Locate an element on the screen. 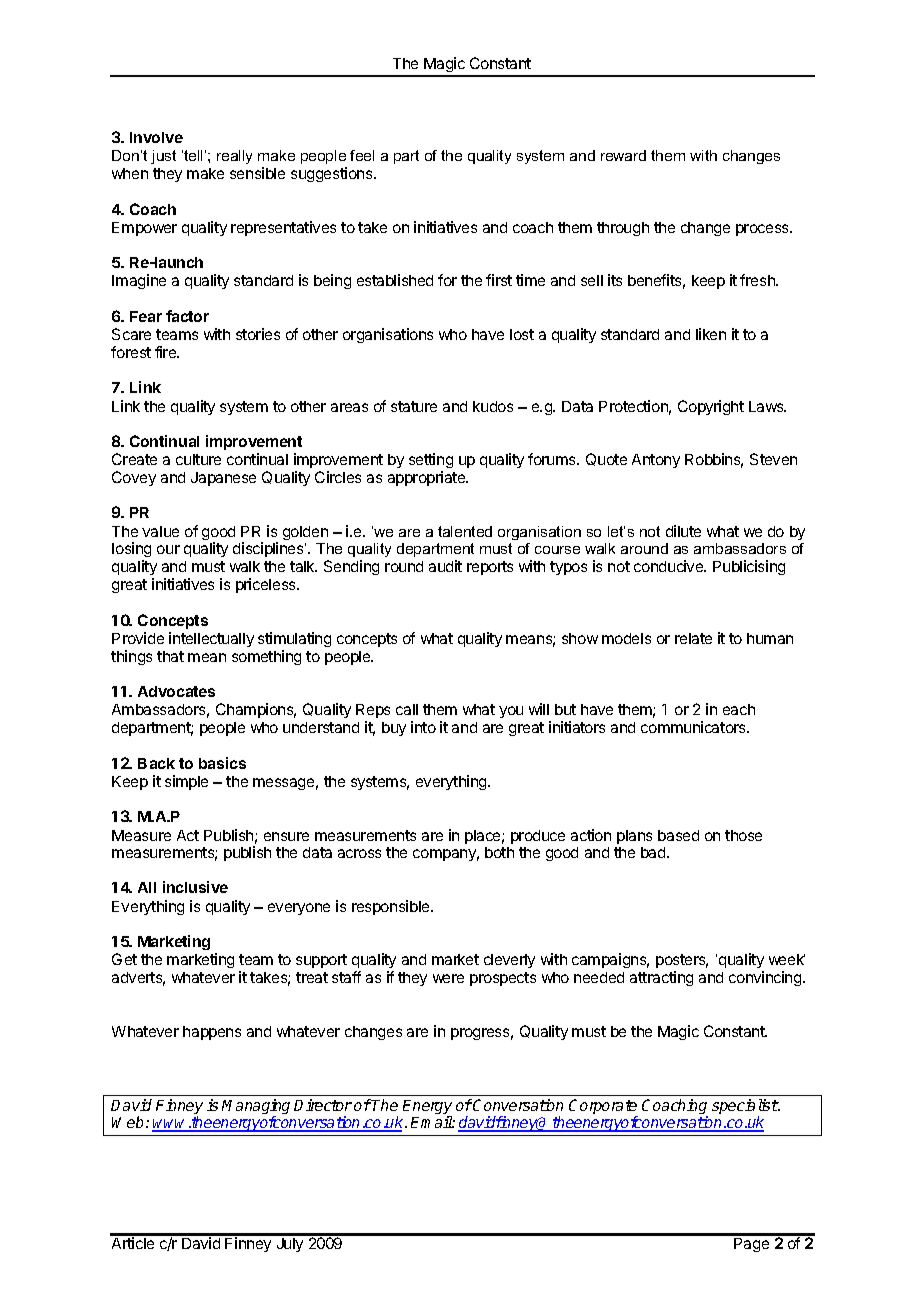 The width and height of the screenshot is (924, 1308). feel is located at coordinates (362, 155).
